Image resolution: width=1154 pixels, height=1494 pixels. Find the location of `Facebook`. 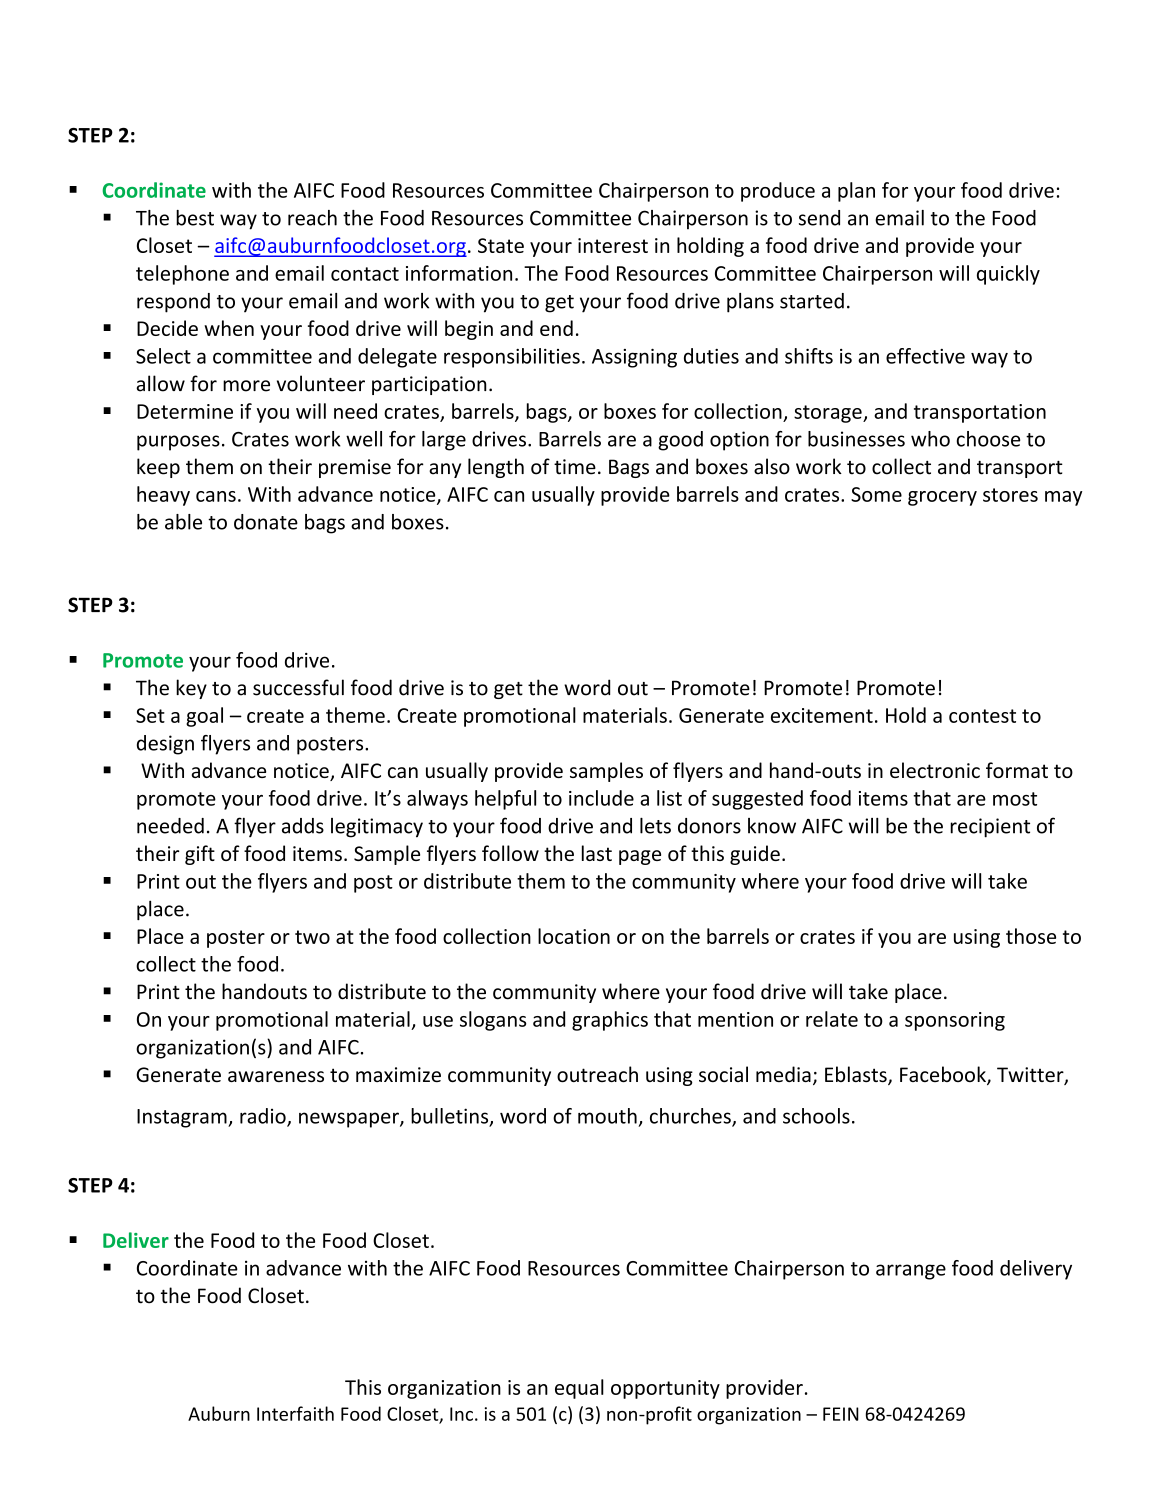

Facebook is located at coordinates (944, 1075).
